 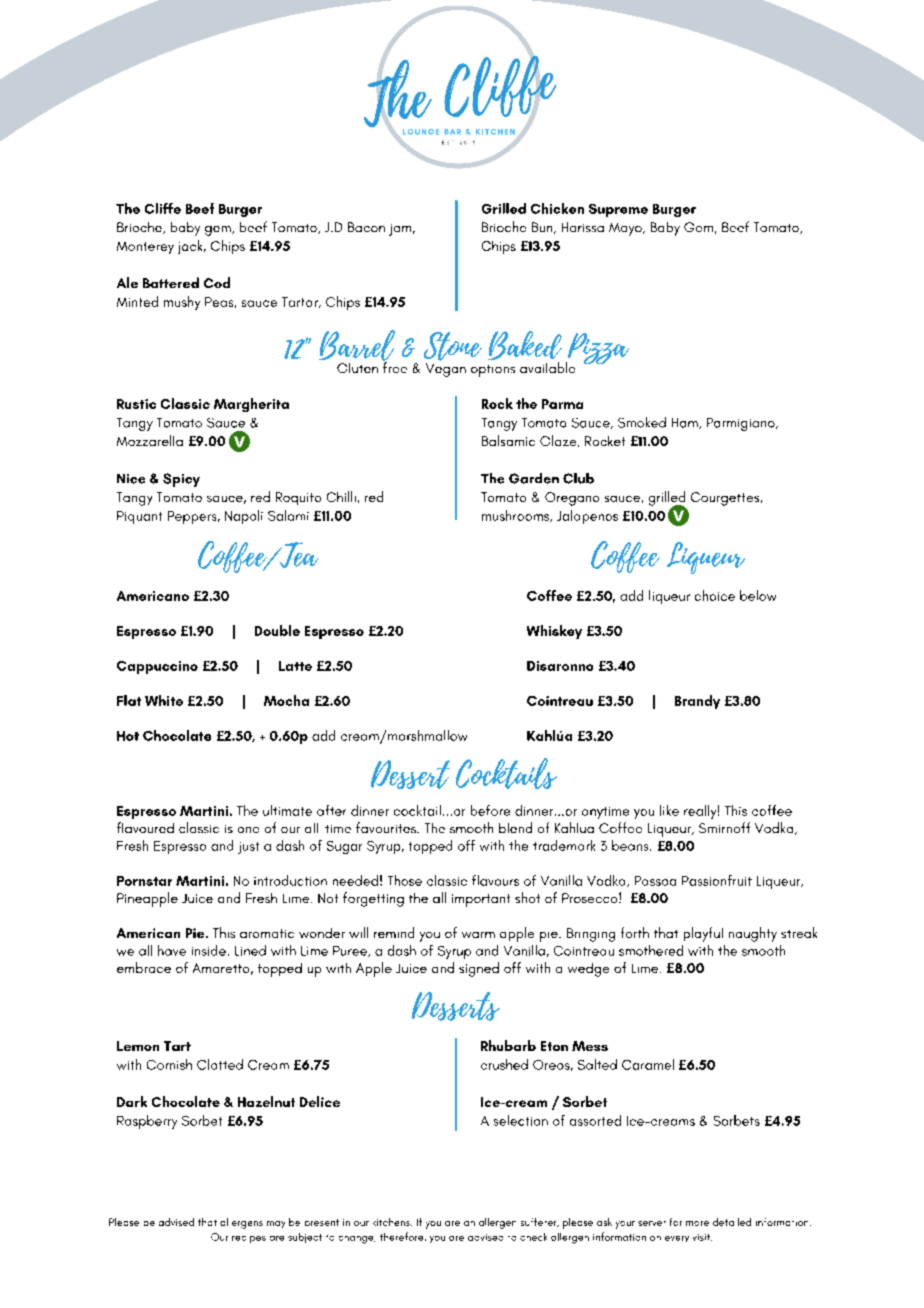 What do you see at coordinates (217, 282) in the screenshot?
I see `Cod` at bounding box center [217, 282].
